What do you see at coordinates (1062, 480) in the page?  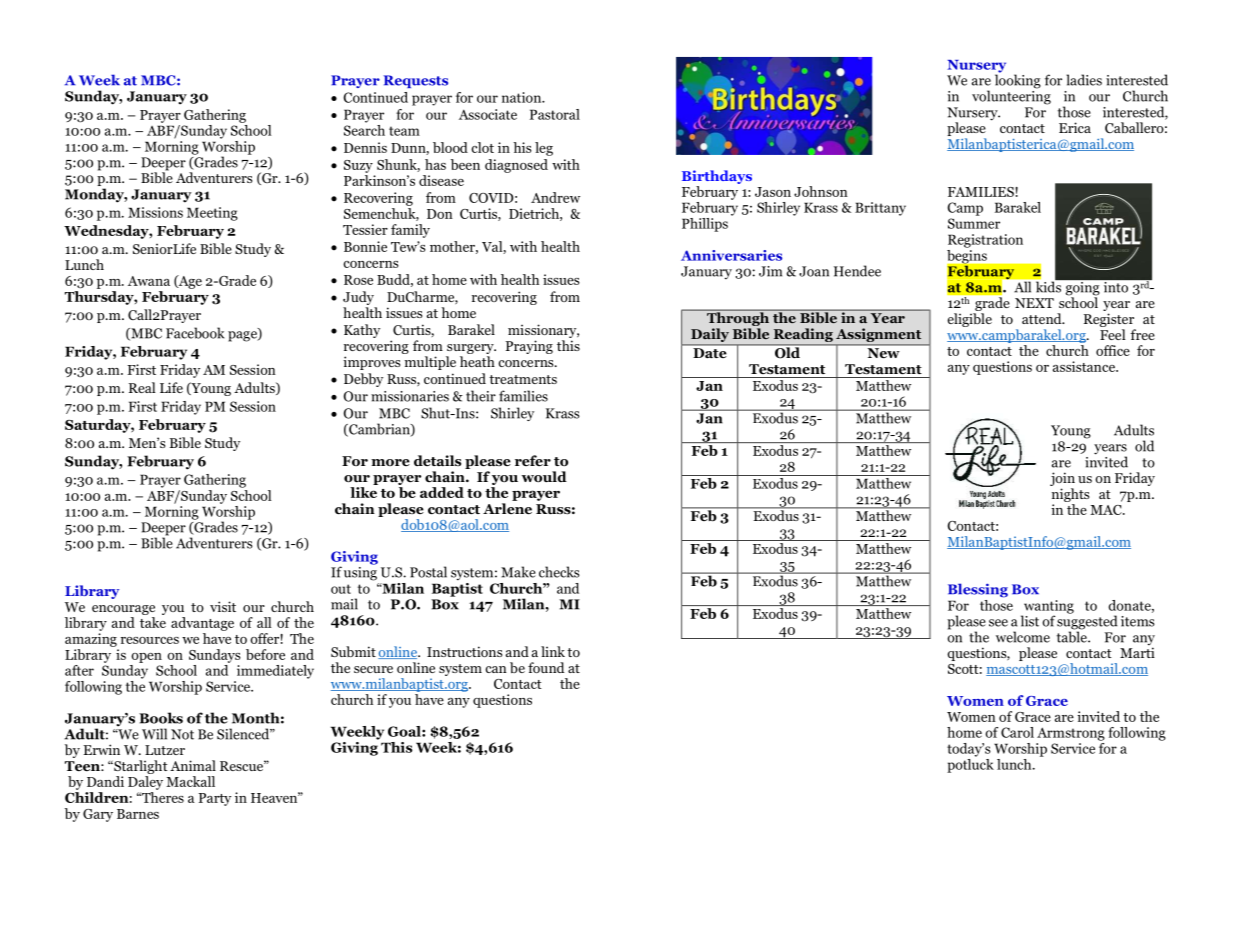 I see `join` at bounding box center [1062, 480].
